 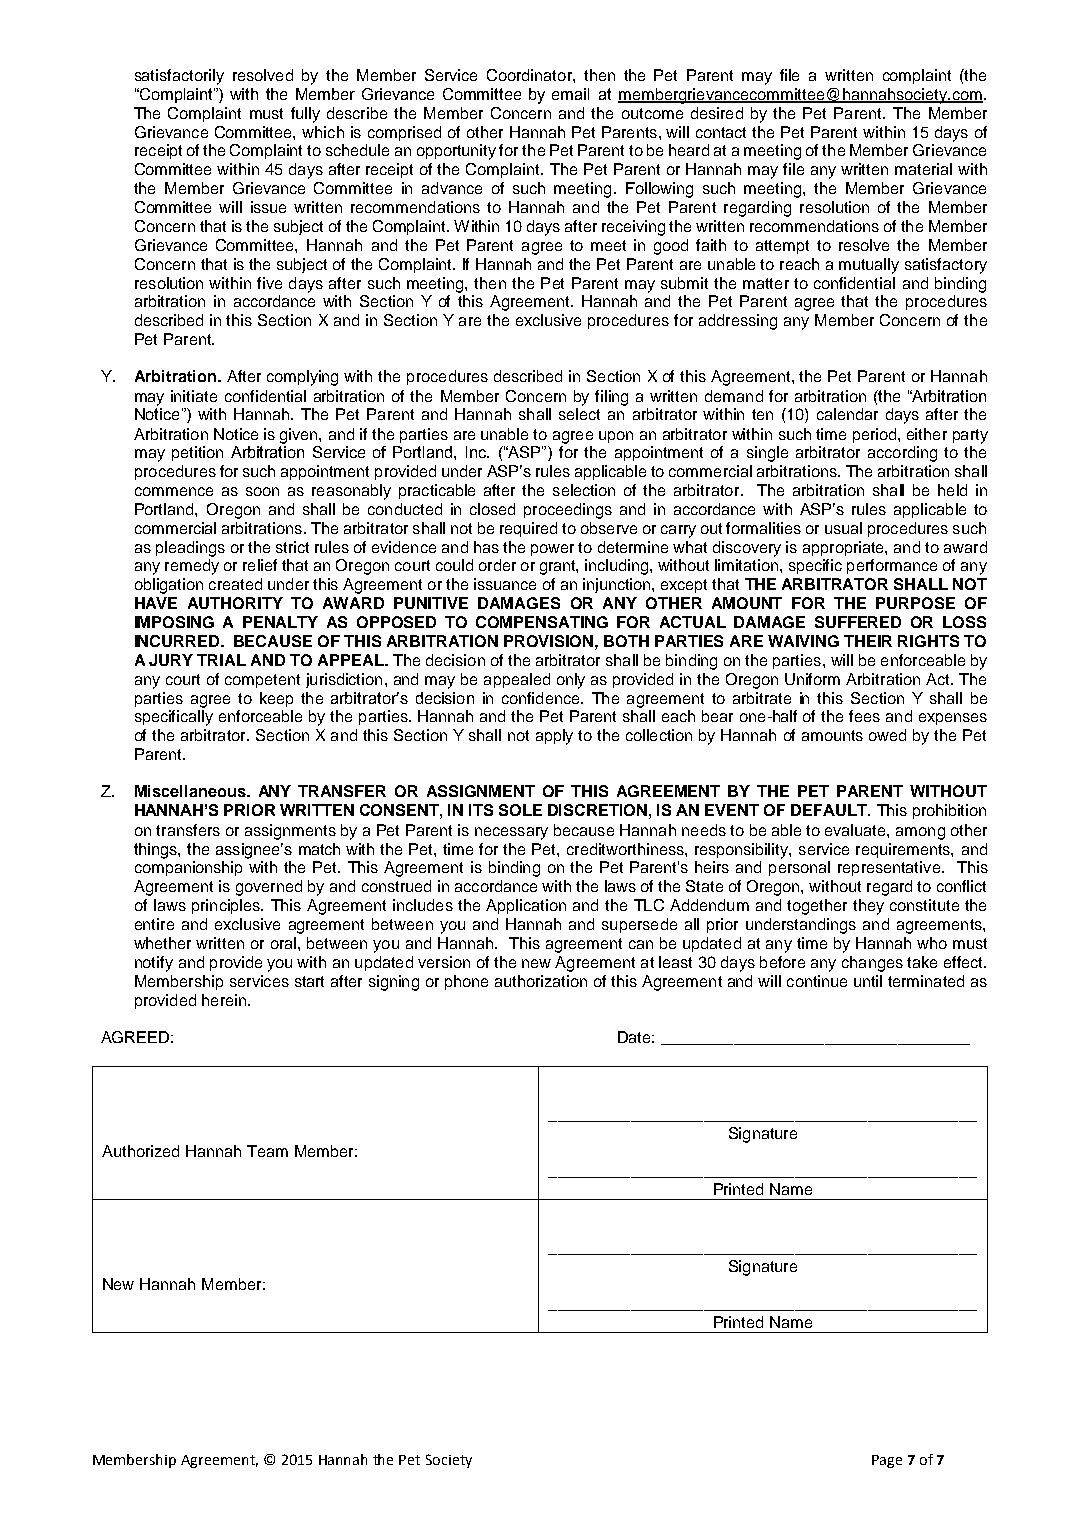 What do you see at coordinates (923, 169) in the screenshot?
I see `material` at bounding box center [923, 169].
